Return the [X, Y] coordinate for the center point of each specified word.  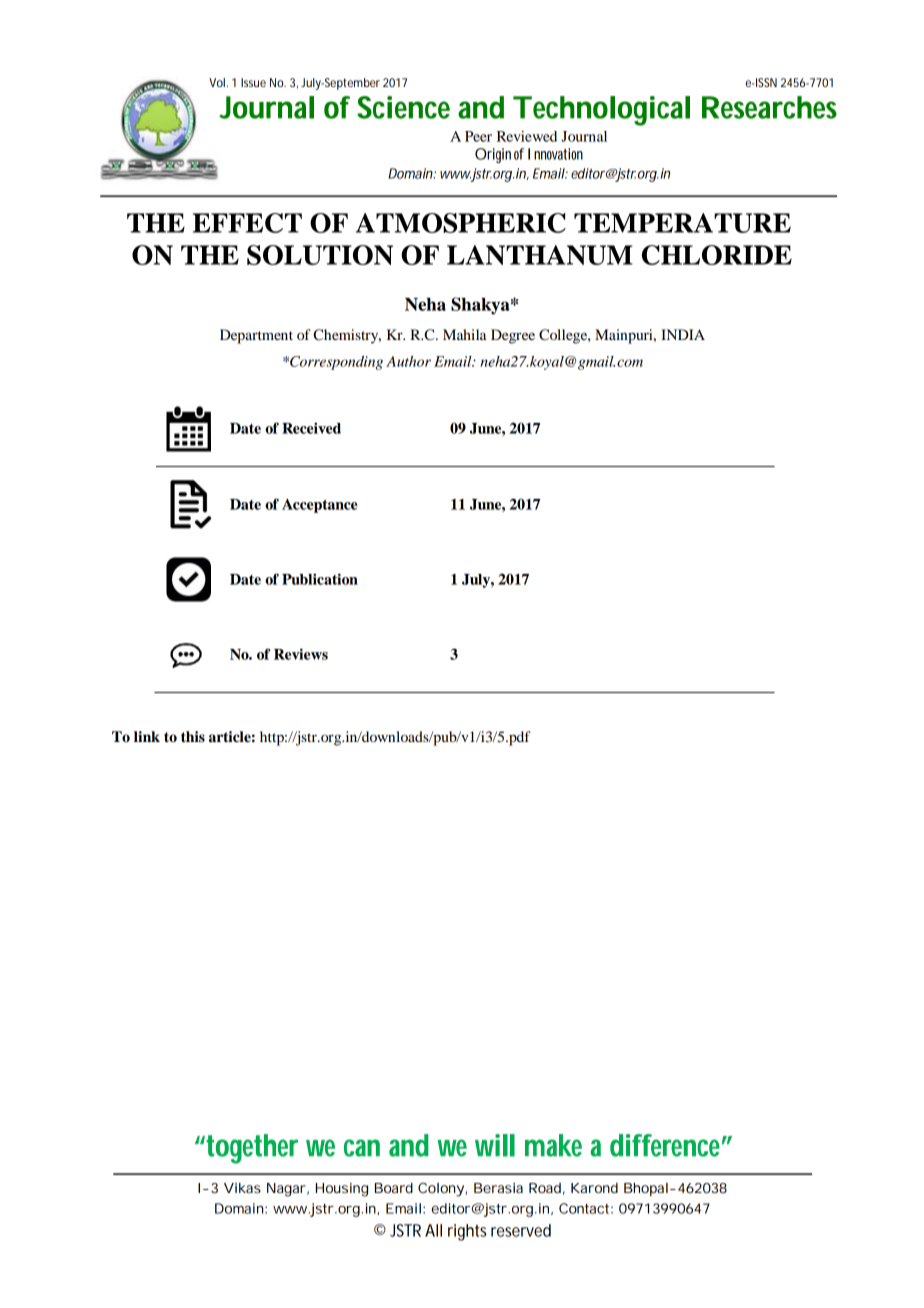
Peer [478, 136]
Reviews [301, 654]
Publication [320, 579]
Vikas [242, 1188]
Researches [769, 107]
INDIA [683, 334]
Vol [217, 82]
